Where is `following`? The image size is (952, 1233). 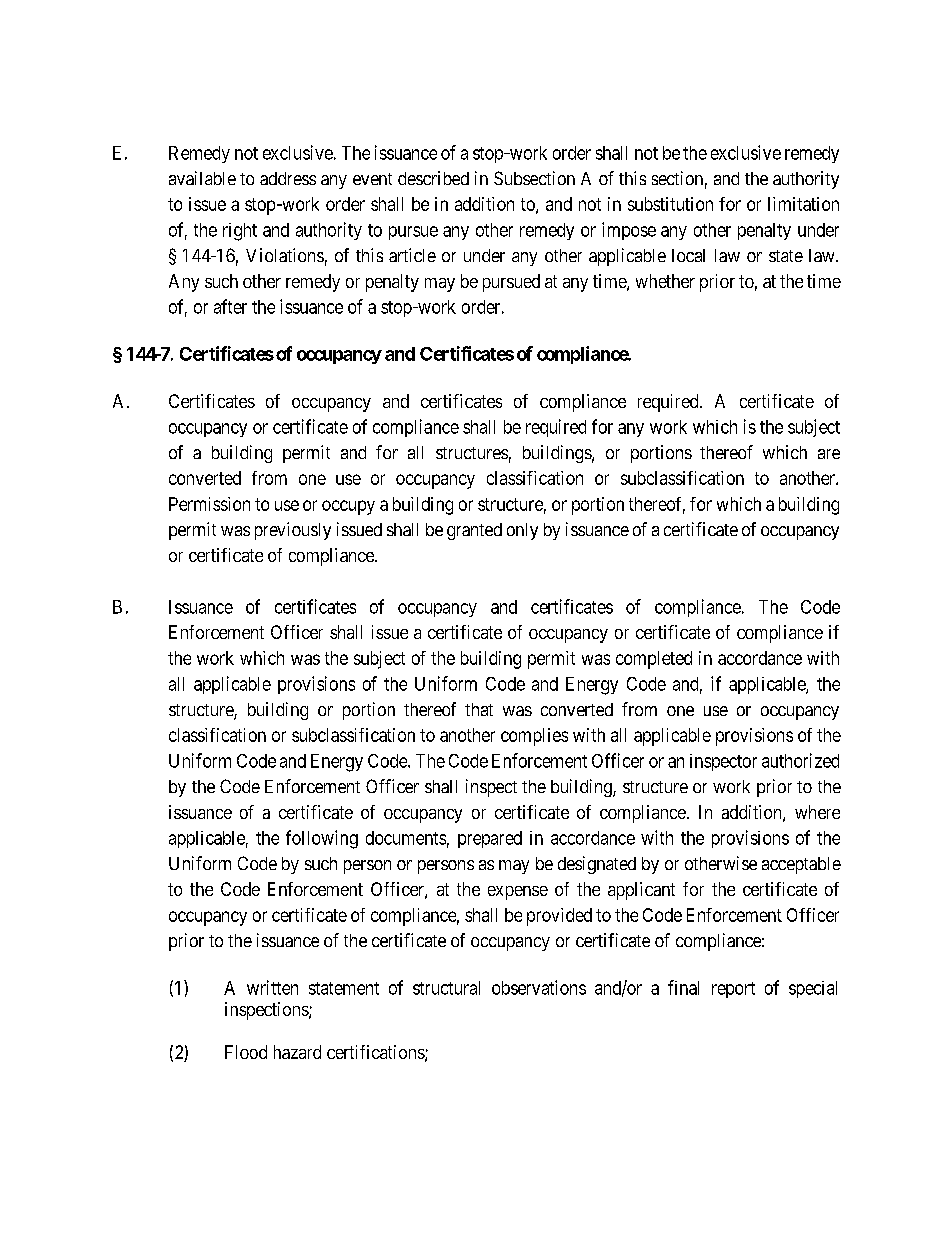 following is located at coordinates (322, 839).
